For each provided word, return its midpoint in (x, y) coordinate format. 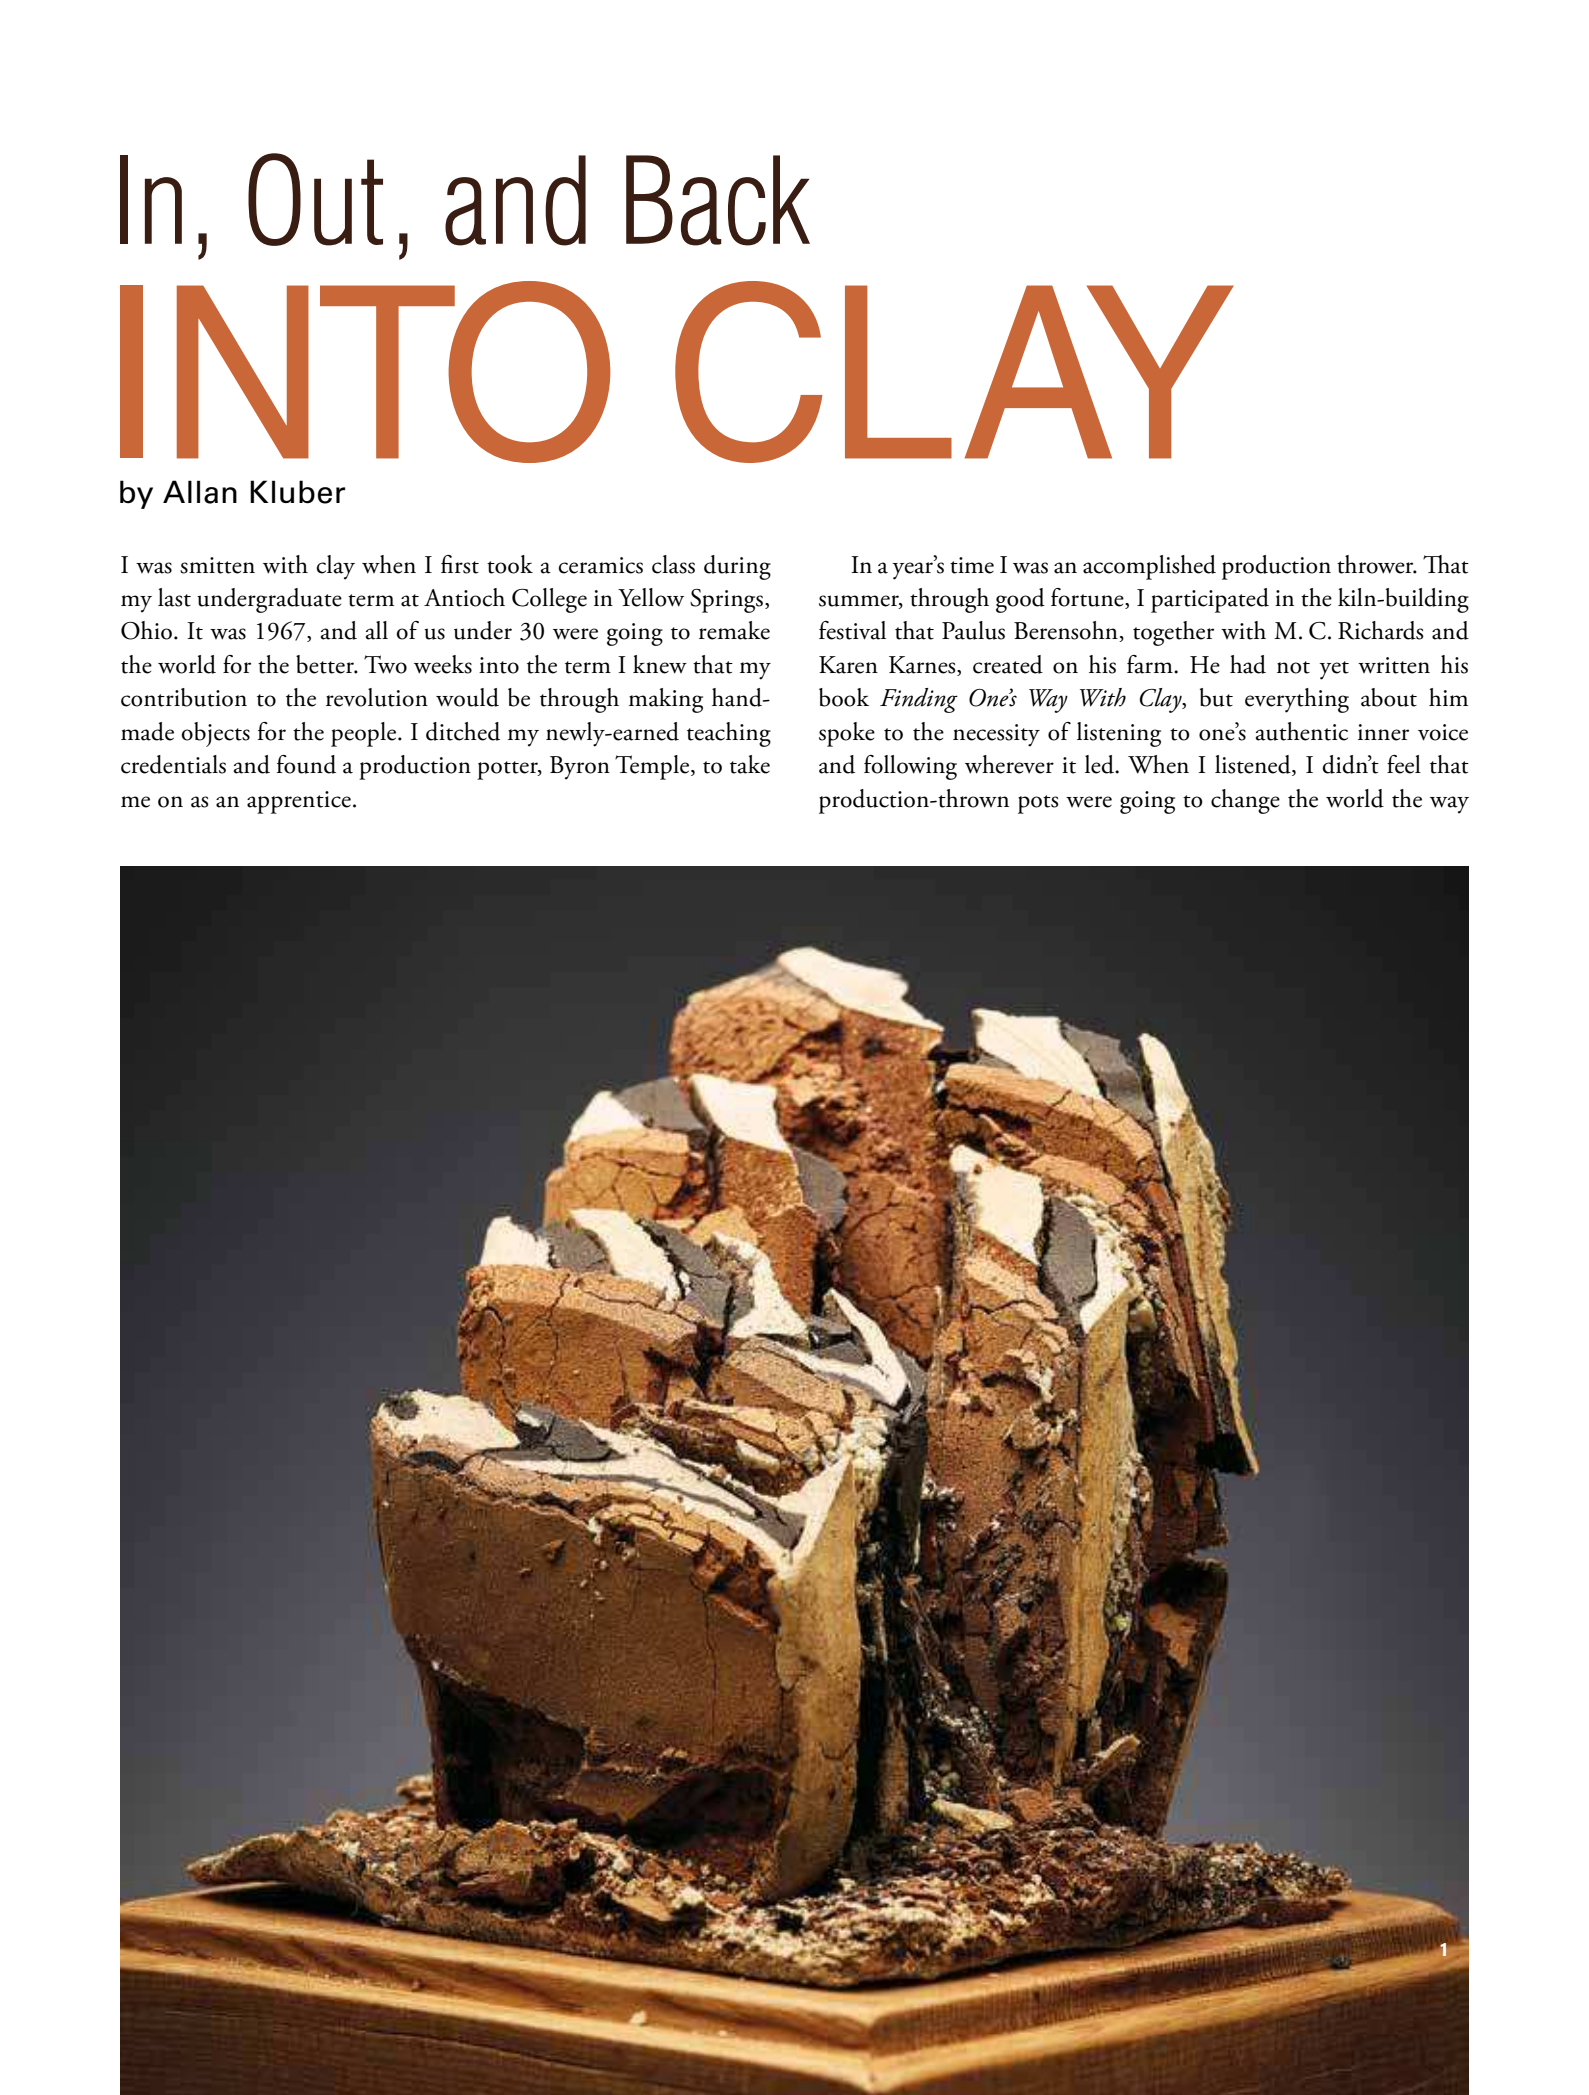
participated (1210, 600)
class (673, 564)
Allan (200, 492)
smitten (217, 565)
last (174, 597)
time (972, 565)
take (750, 764)
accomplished (1149, 567)
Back (718, 200)
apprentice (299, 802)
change (1245, 801)
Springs (726, 601)
